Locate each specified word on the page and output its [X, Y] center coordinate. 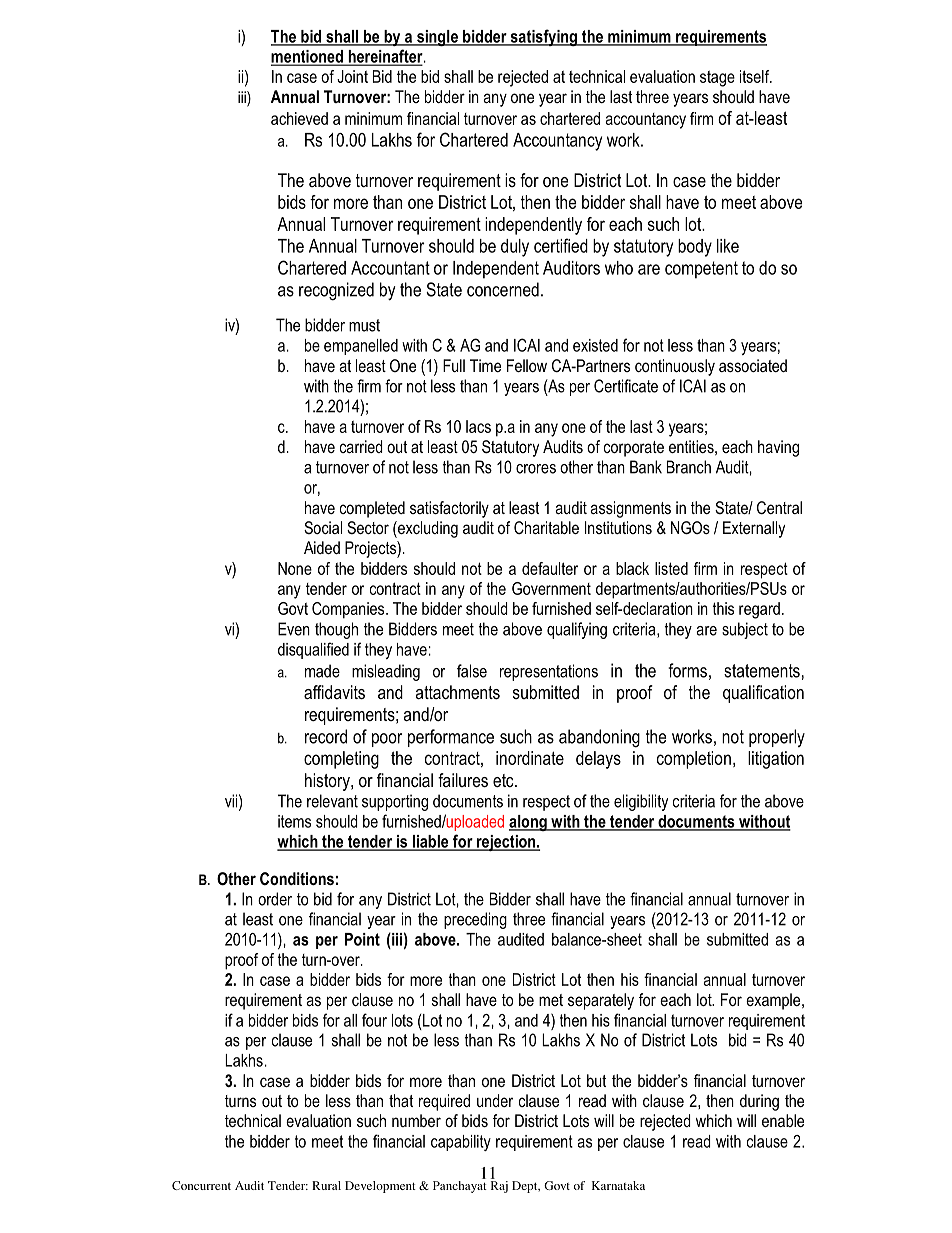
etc [504, 780]
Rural [326, 1185]
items [294, 821]
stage [717, 79]
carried [361, 446]
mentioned [308, 57]
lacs [478, 426]
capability [461, 1143]
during [759, 1102]
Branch [689, 467]
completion [694, 760]
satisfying [543, 37]
